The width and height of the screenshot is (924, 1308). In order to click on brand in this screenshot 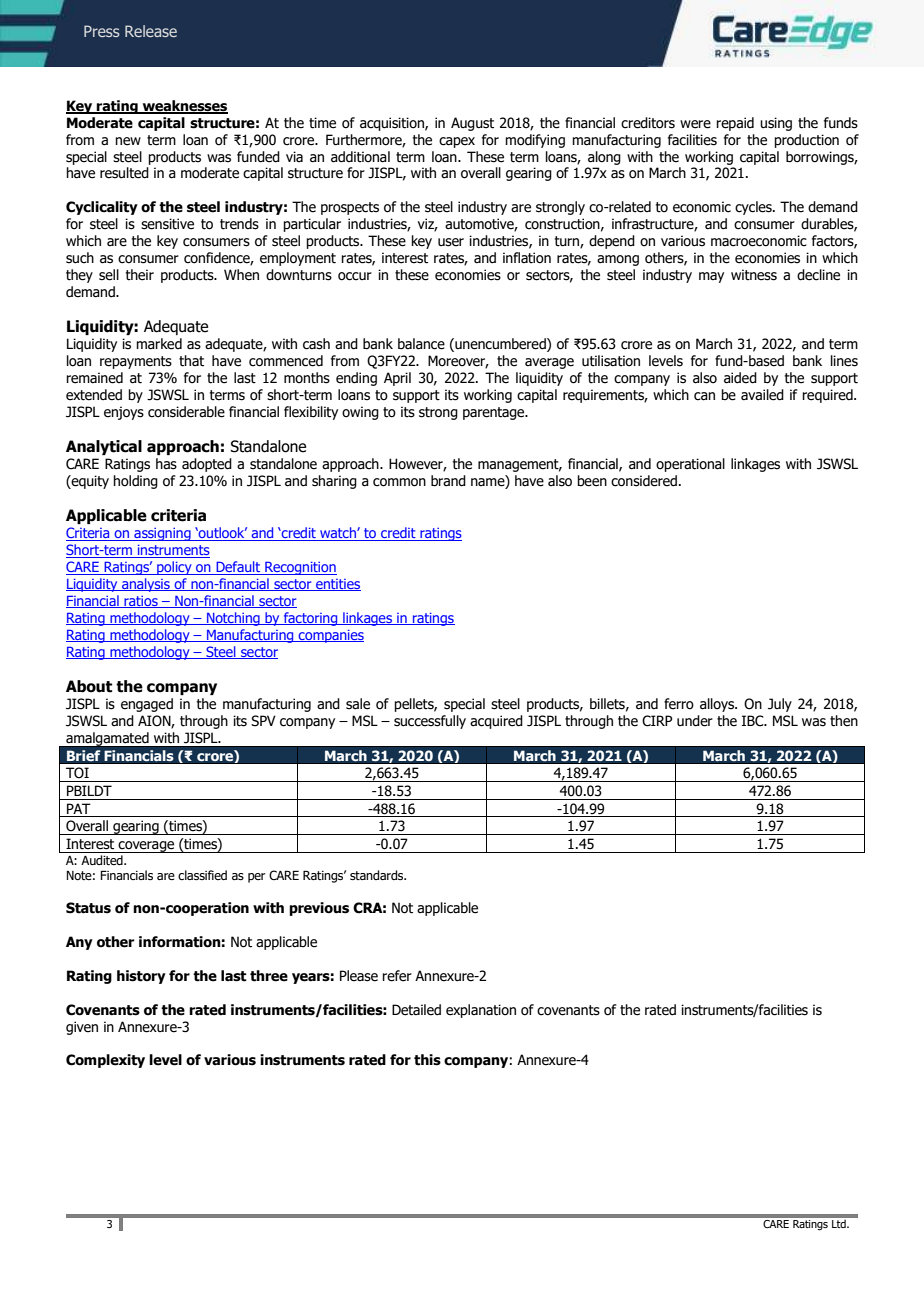, I will do `click(448, 481)`.
